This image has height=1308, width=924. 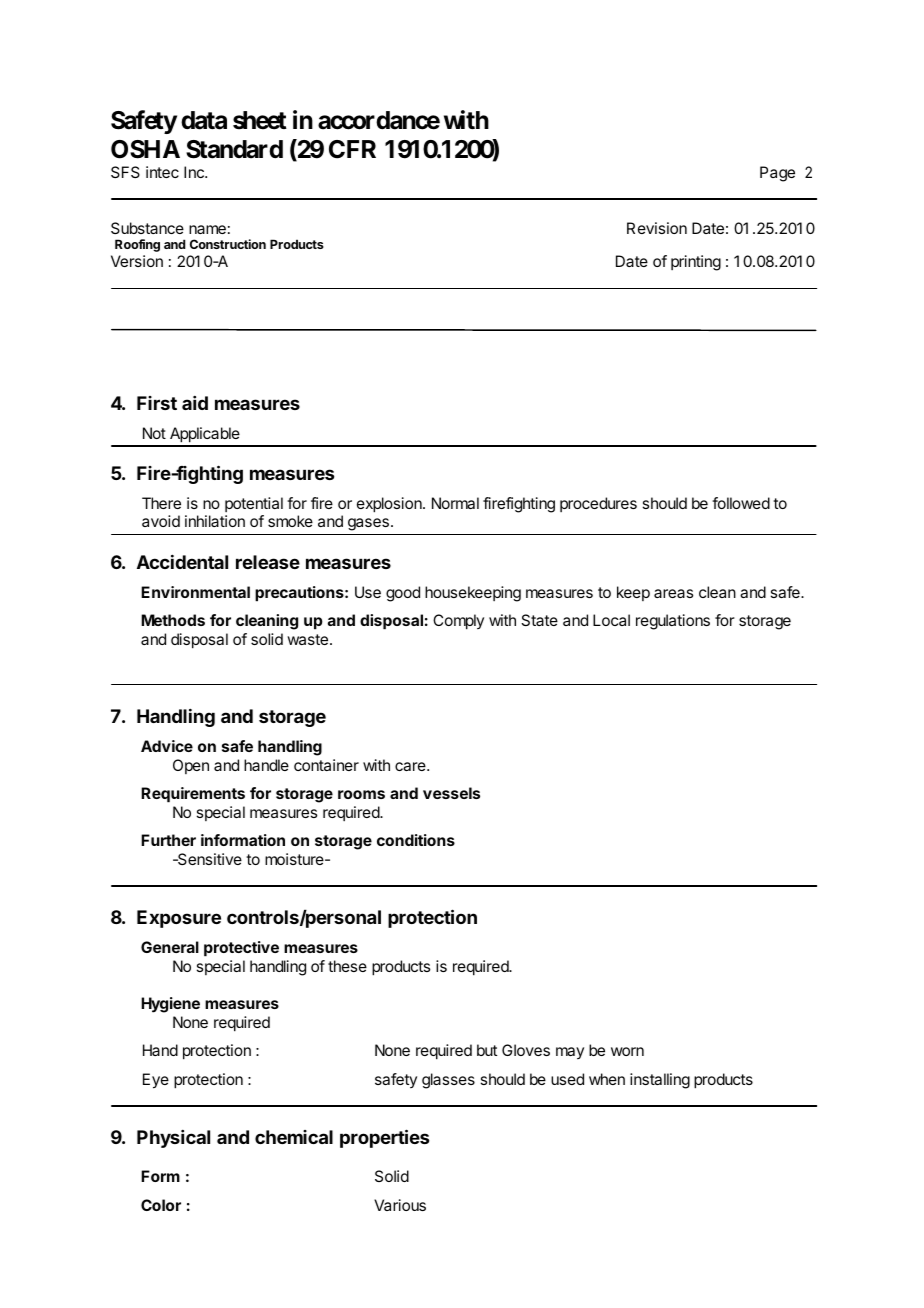 What do you see at coordinates (741, 503) in the image?
I see `followed` at bounding box center [741, 503].
